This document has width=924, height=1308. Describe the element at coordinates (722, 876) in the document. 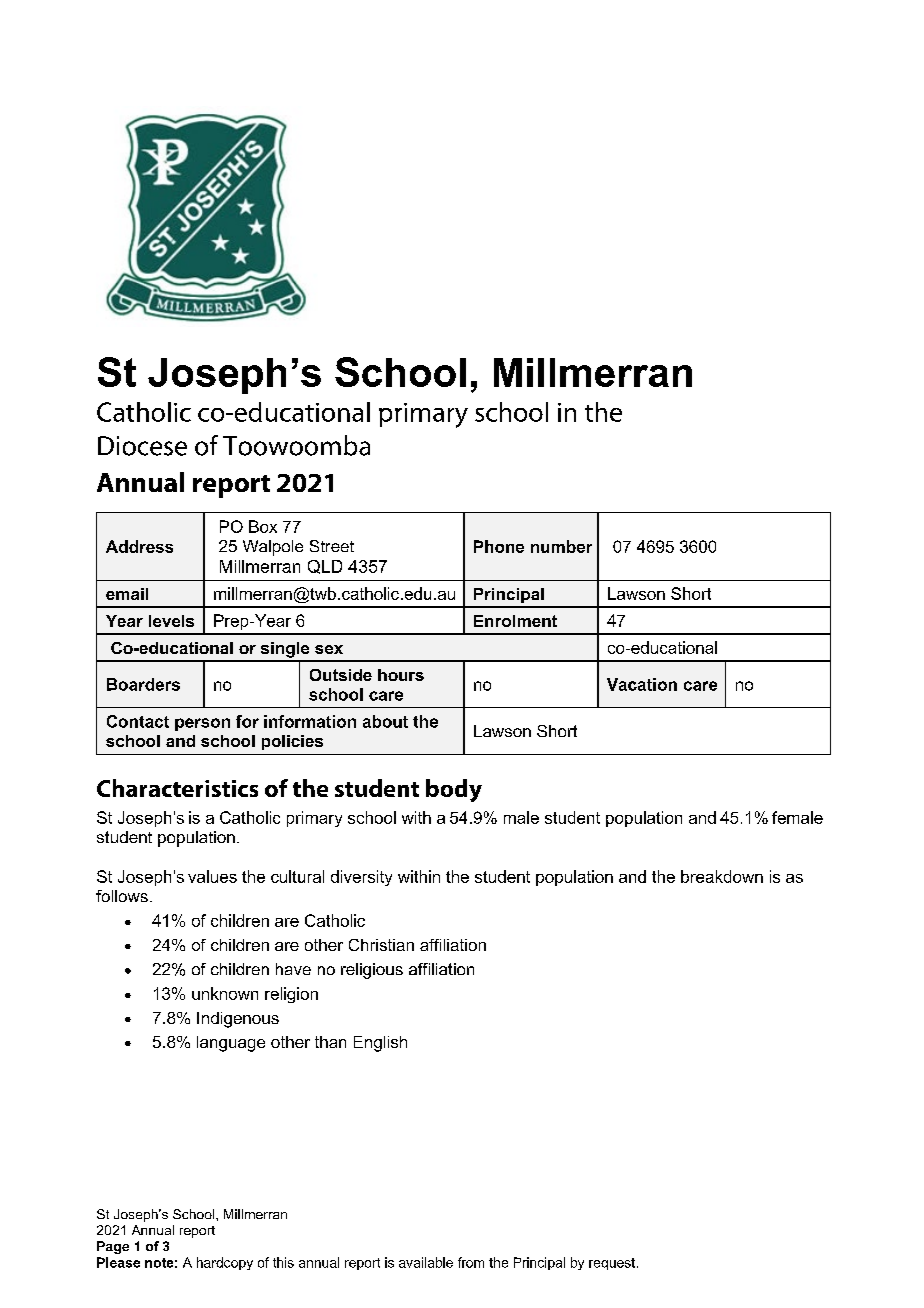

I see `breakdown` at that location.
